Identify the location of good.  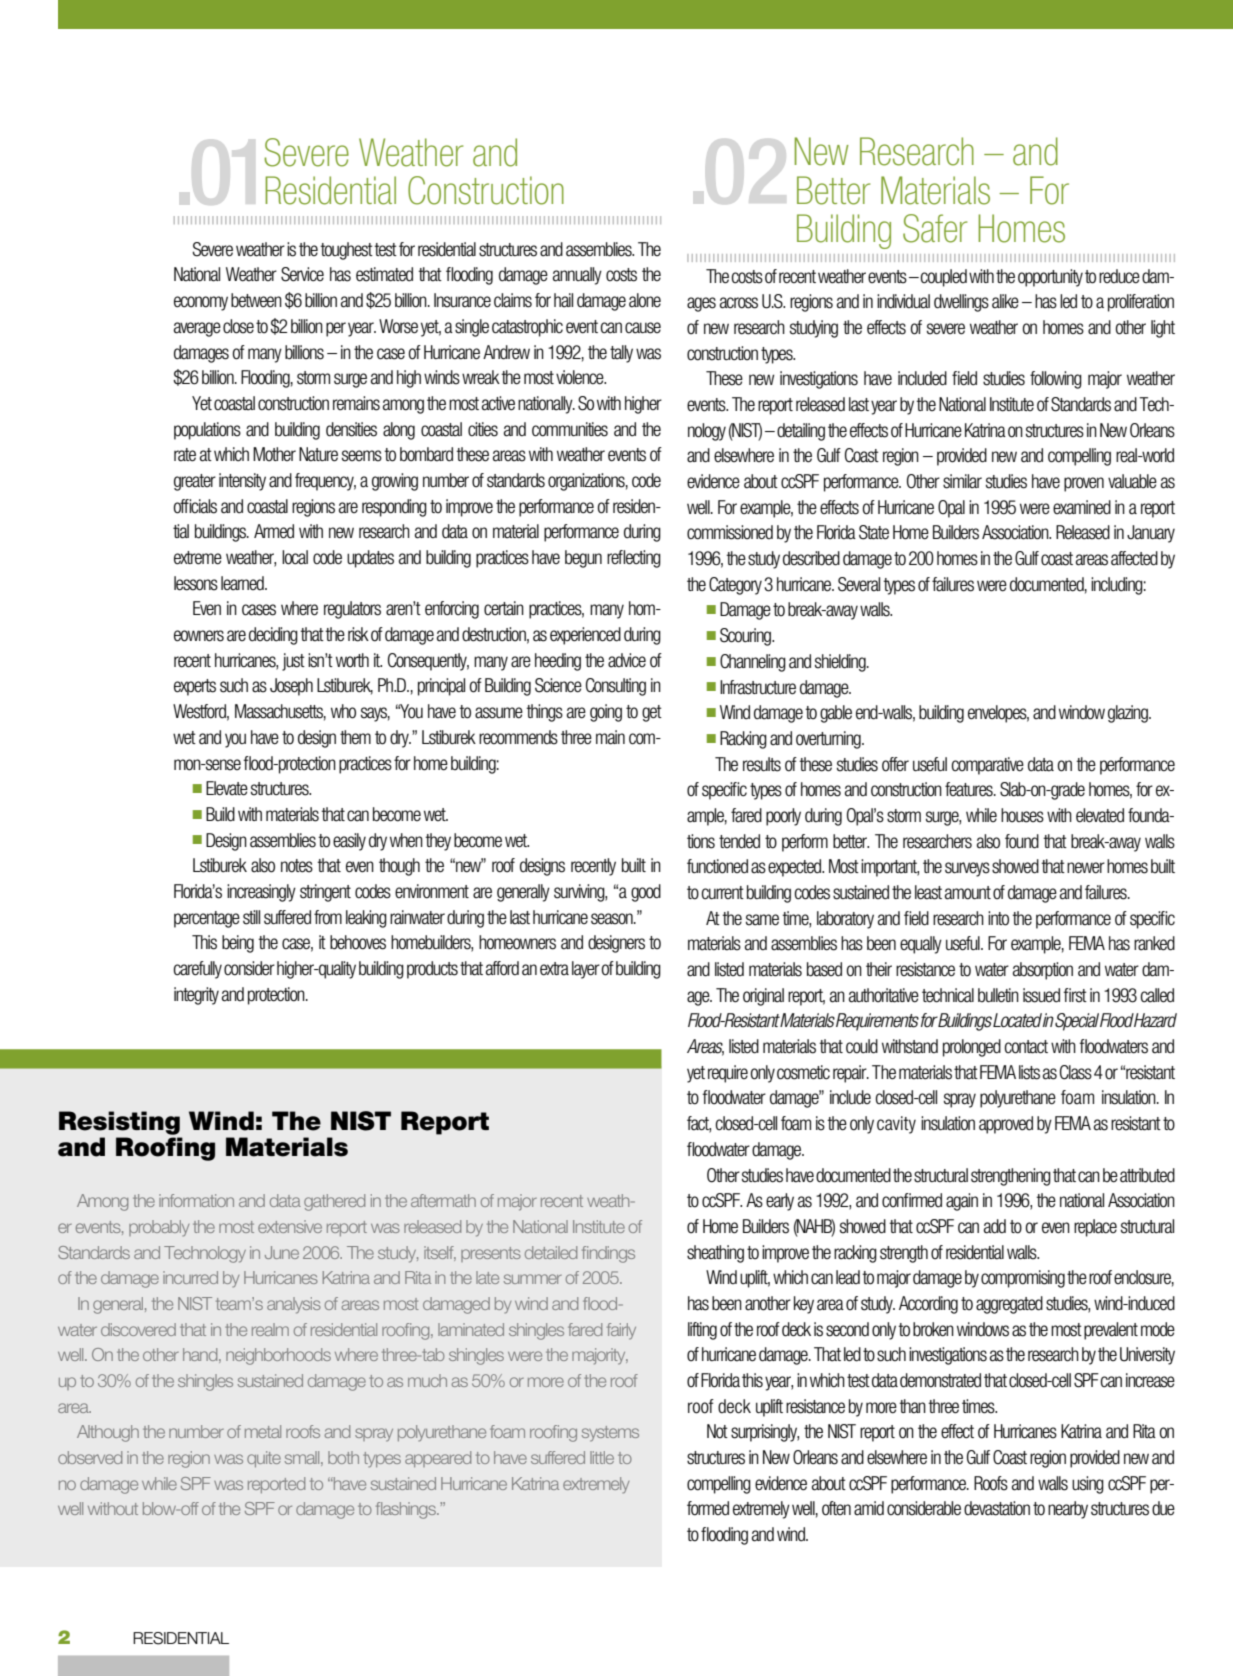
(646, 893).
